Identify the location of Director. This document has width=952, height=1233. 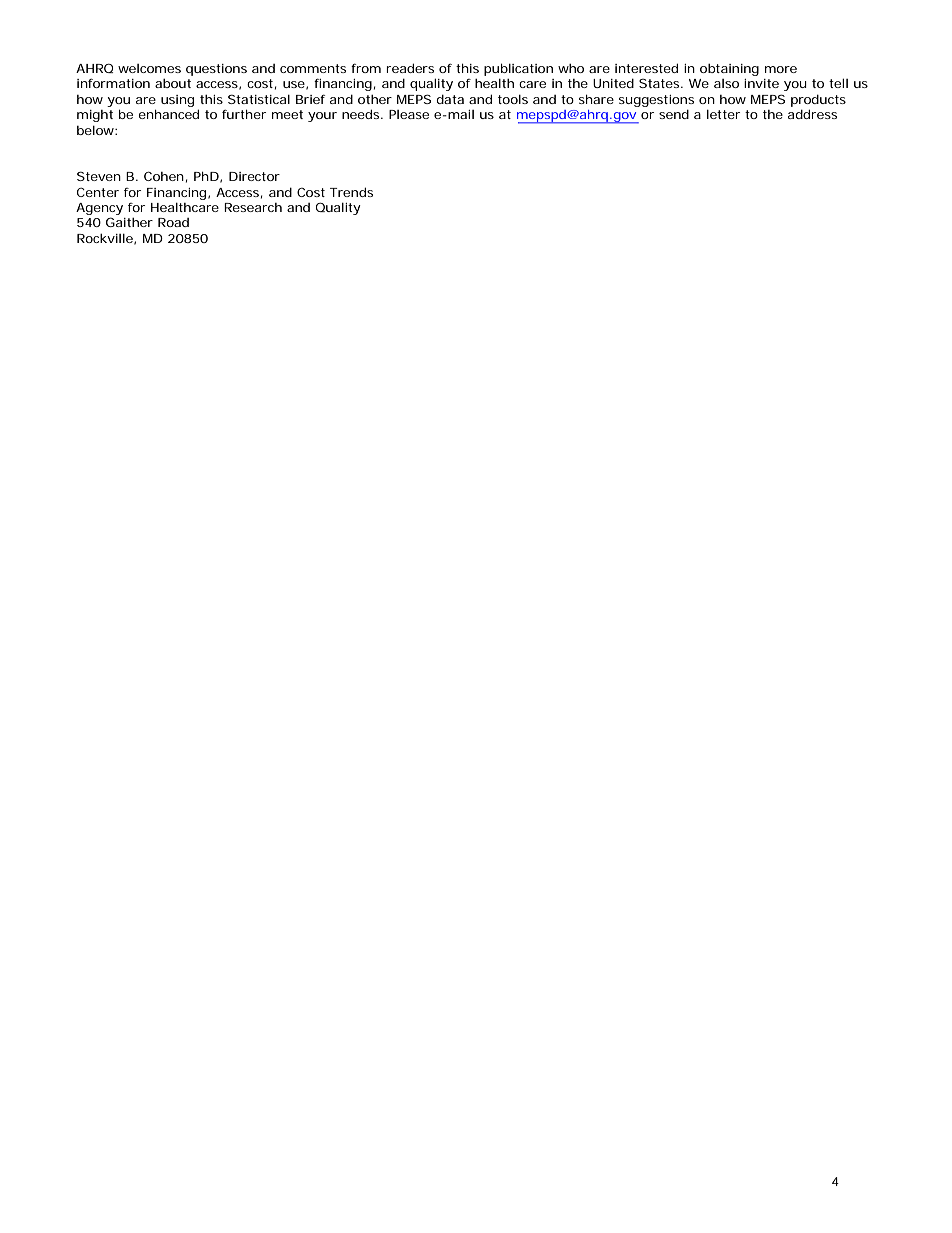
(254, 176).
